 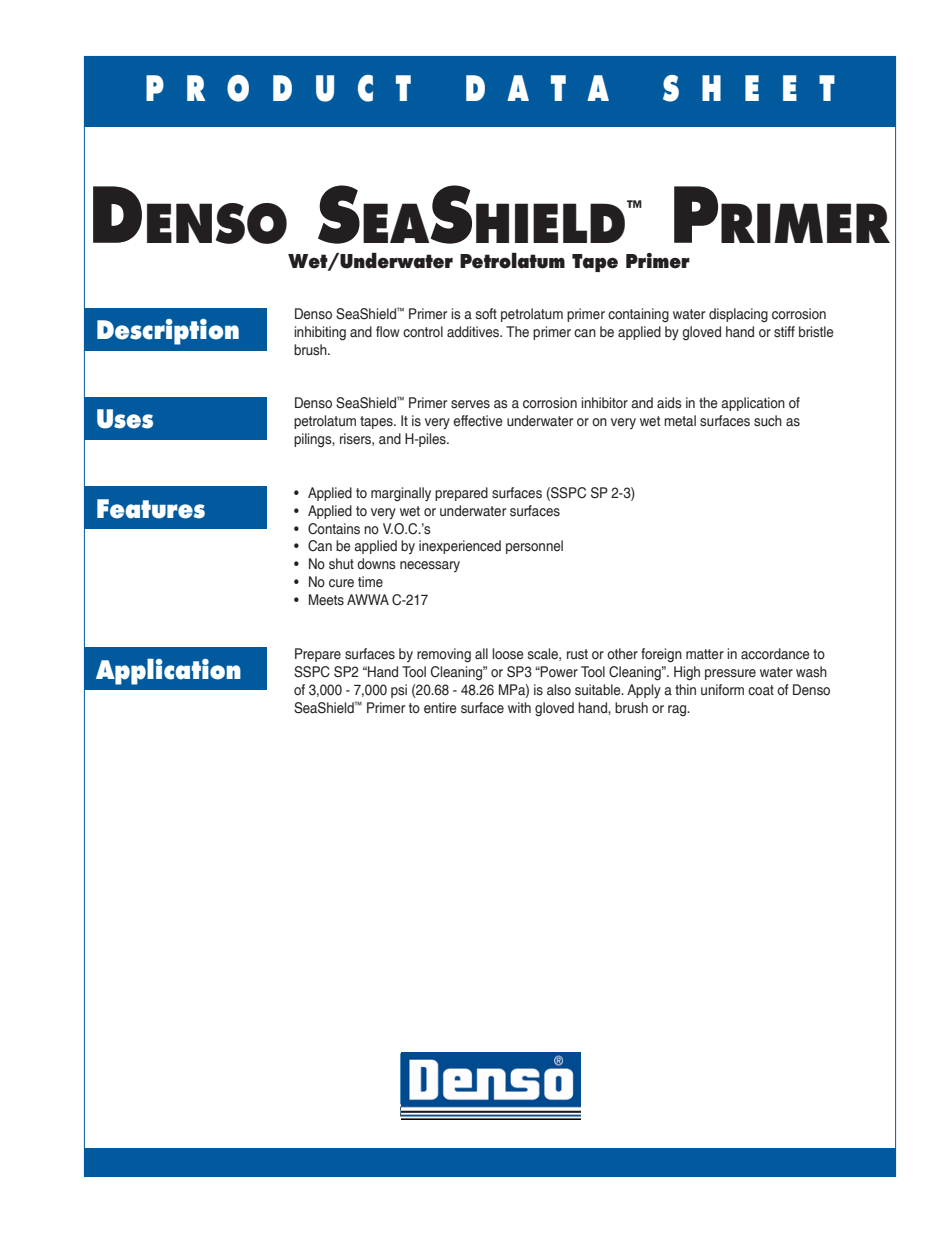 What do you see at coordinates (151, 509) in the screenshot?
I see `Features` at bounding box center [151, 509].
